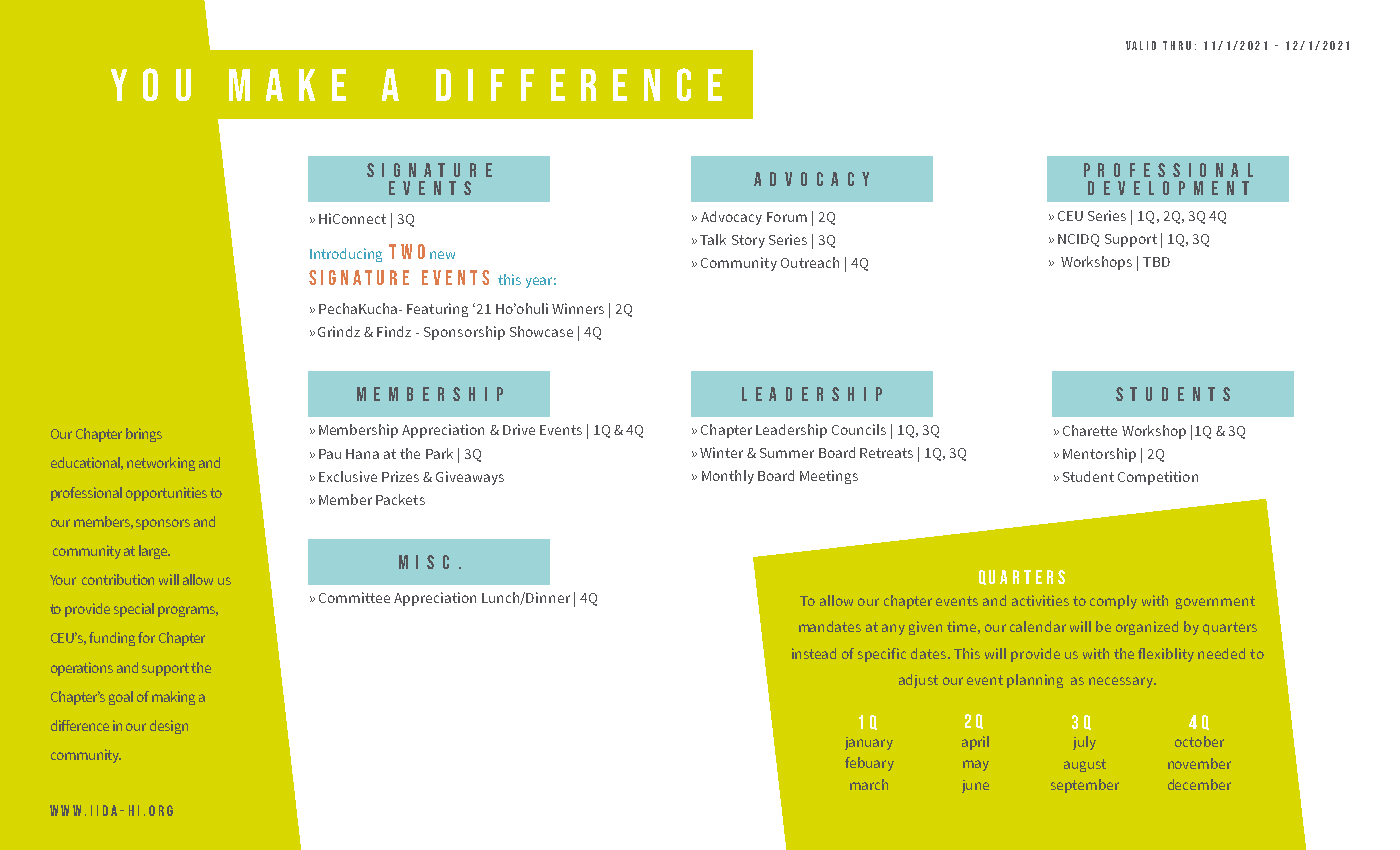  Describe the element at coordinates (1113, 602) in the screenshot. I see `comply` at that location.
